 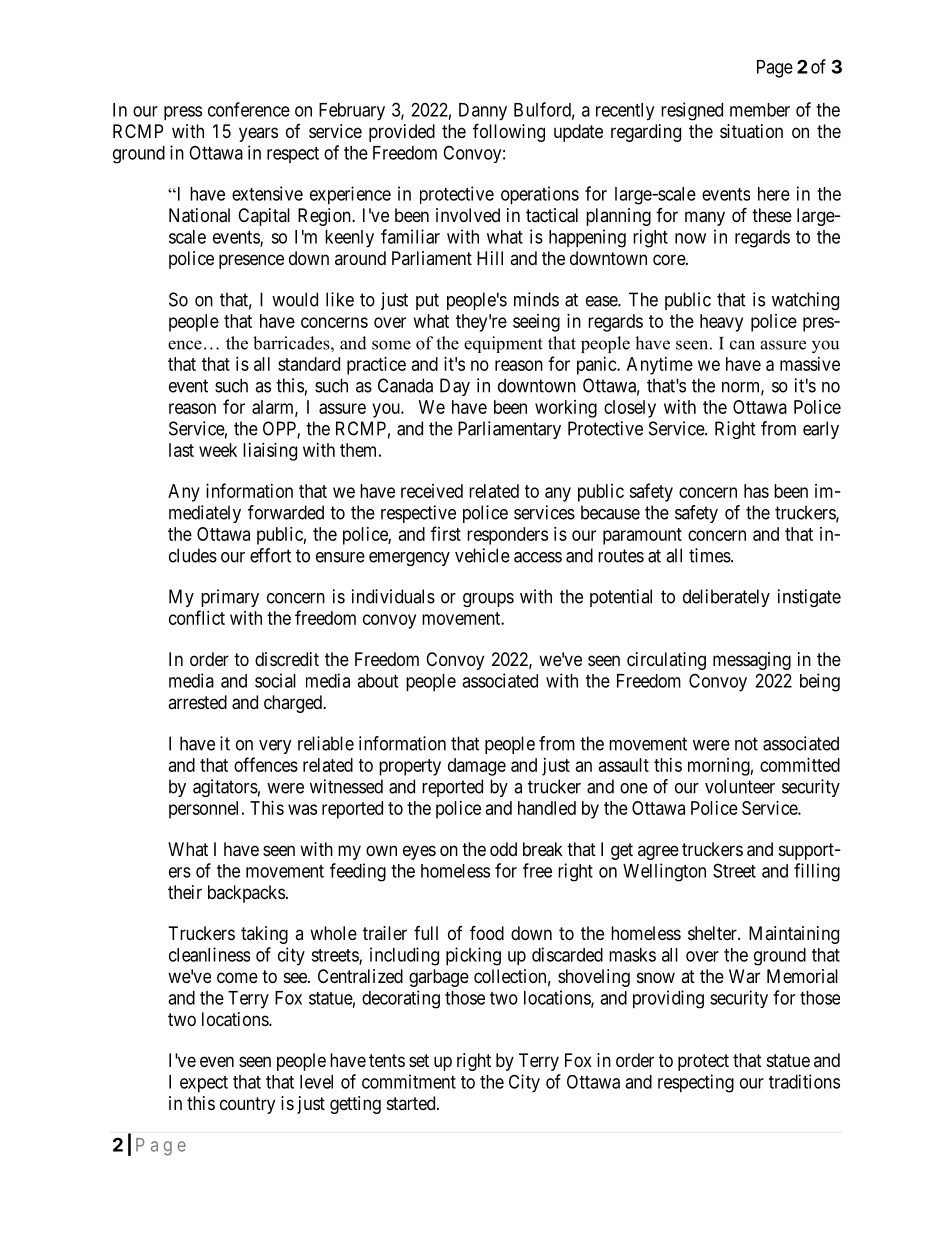 I want to click on heavy, so click(x=721, y=323).
